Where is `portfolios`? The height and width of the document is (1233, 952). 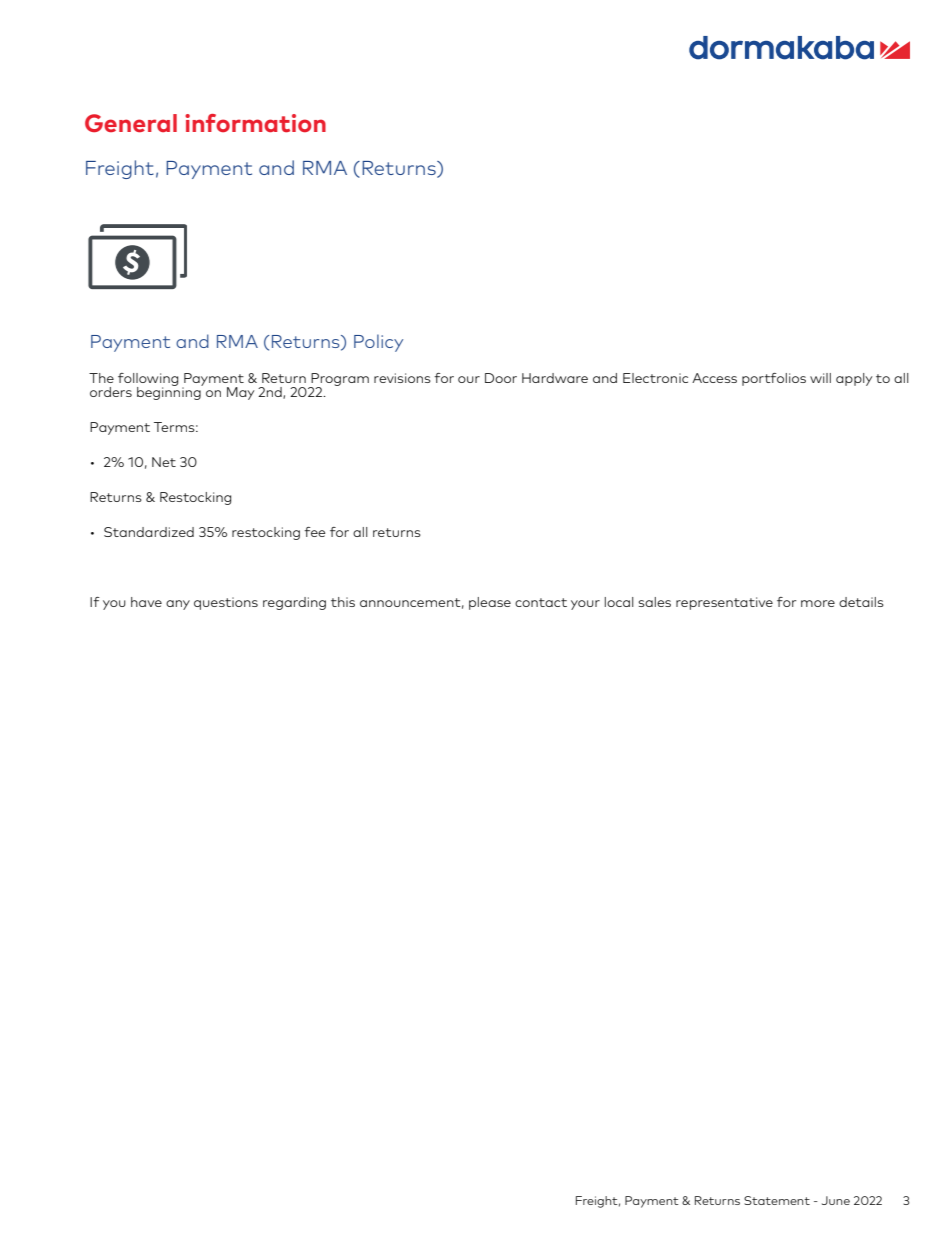 portfolios is located at coordinates (774, 379).
